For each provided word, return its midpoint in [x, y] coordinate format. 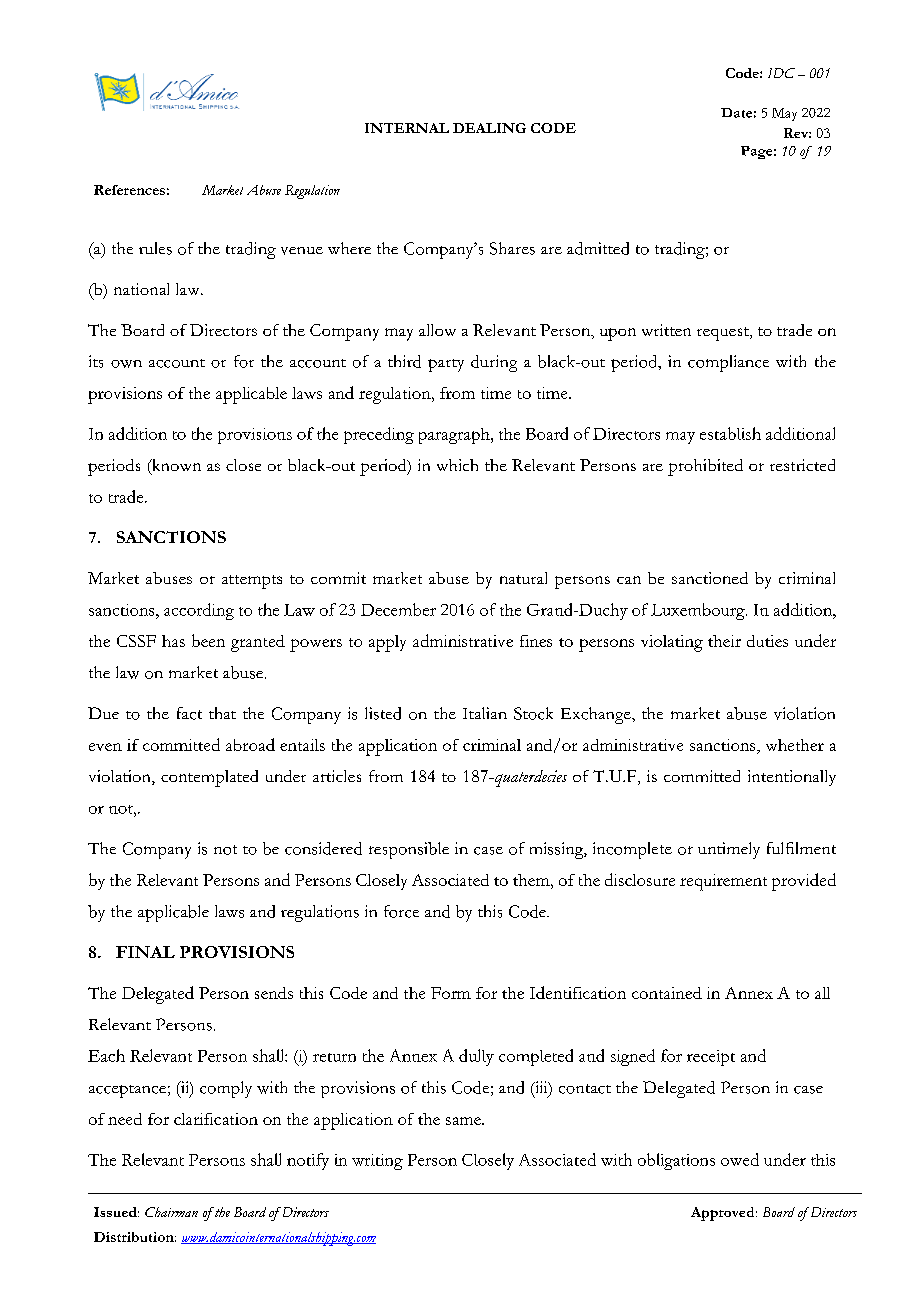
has [173, 641]
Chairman [171, 1212]
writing [377, 1162]
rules [155, 248]
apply [387, 643]
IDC [781, 73]
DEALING [489, 128]
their [724, 641]
